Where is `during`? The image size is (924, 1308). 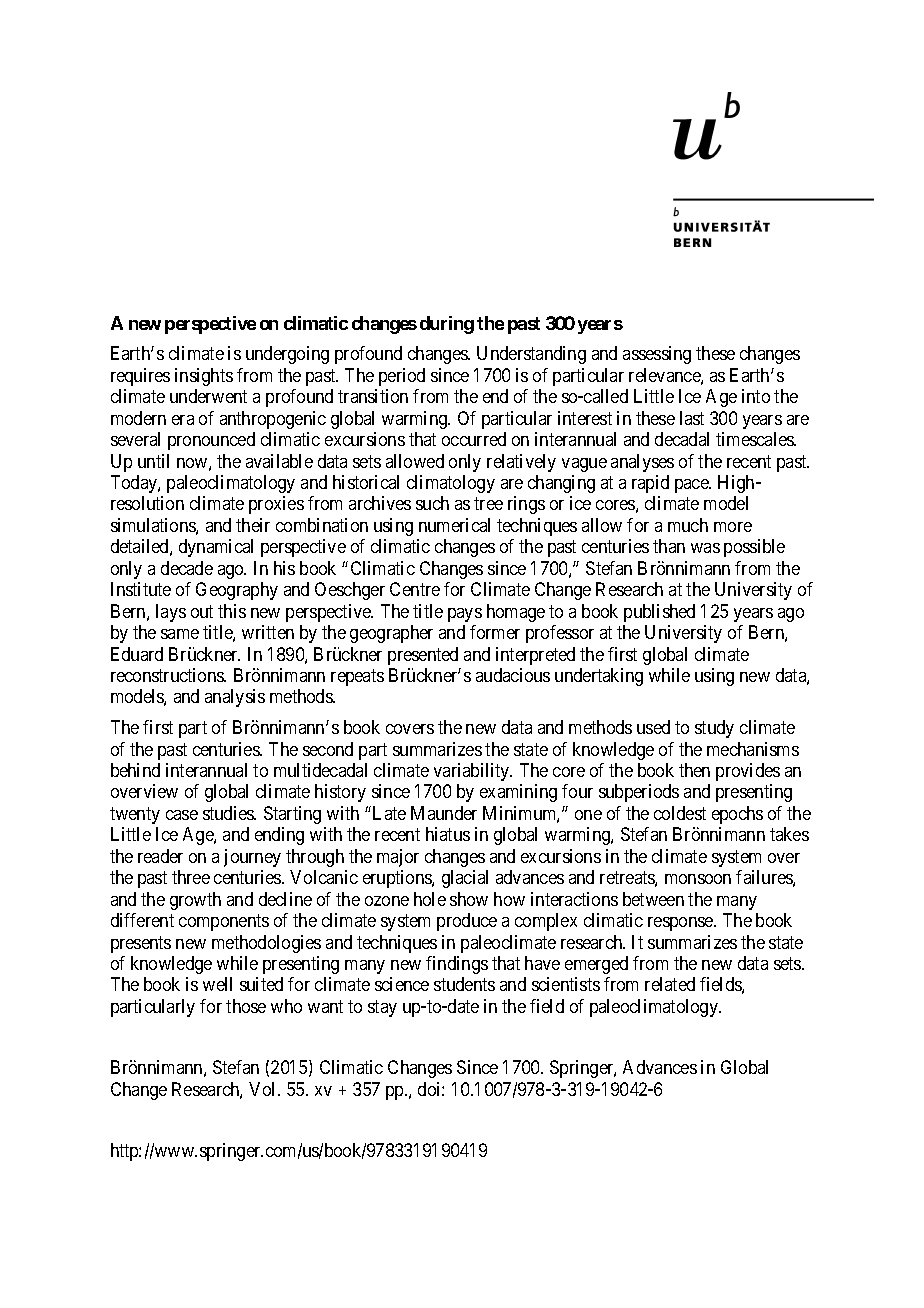
during is located at coordinates (447, 325).
